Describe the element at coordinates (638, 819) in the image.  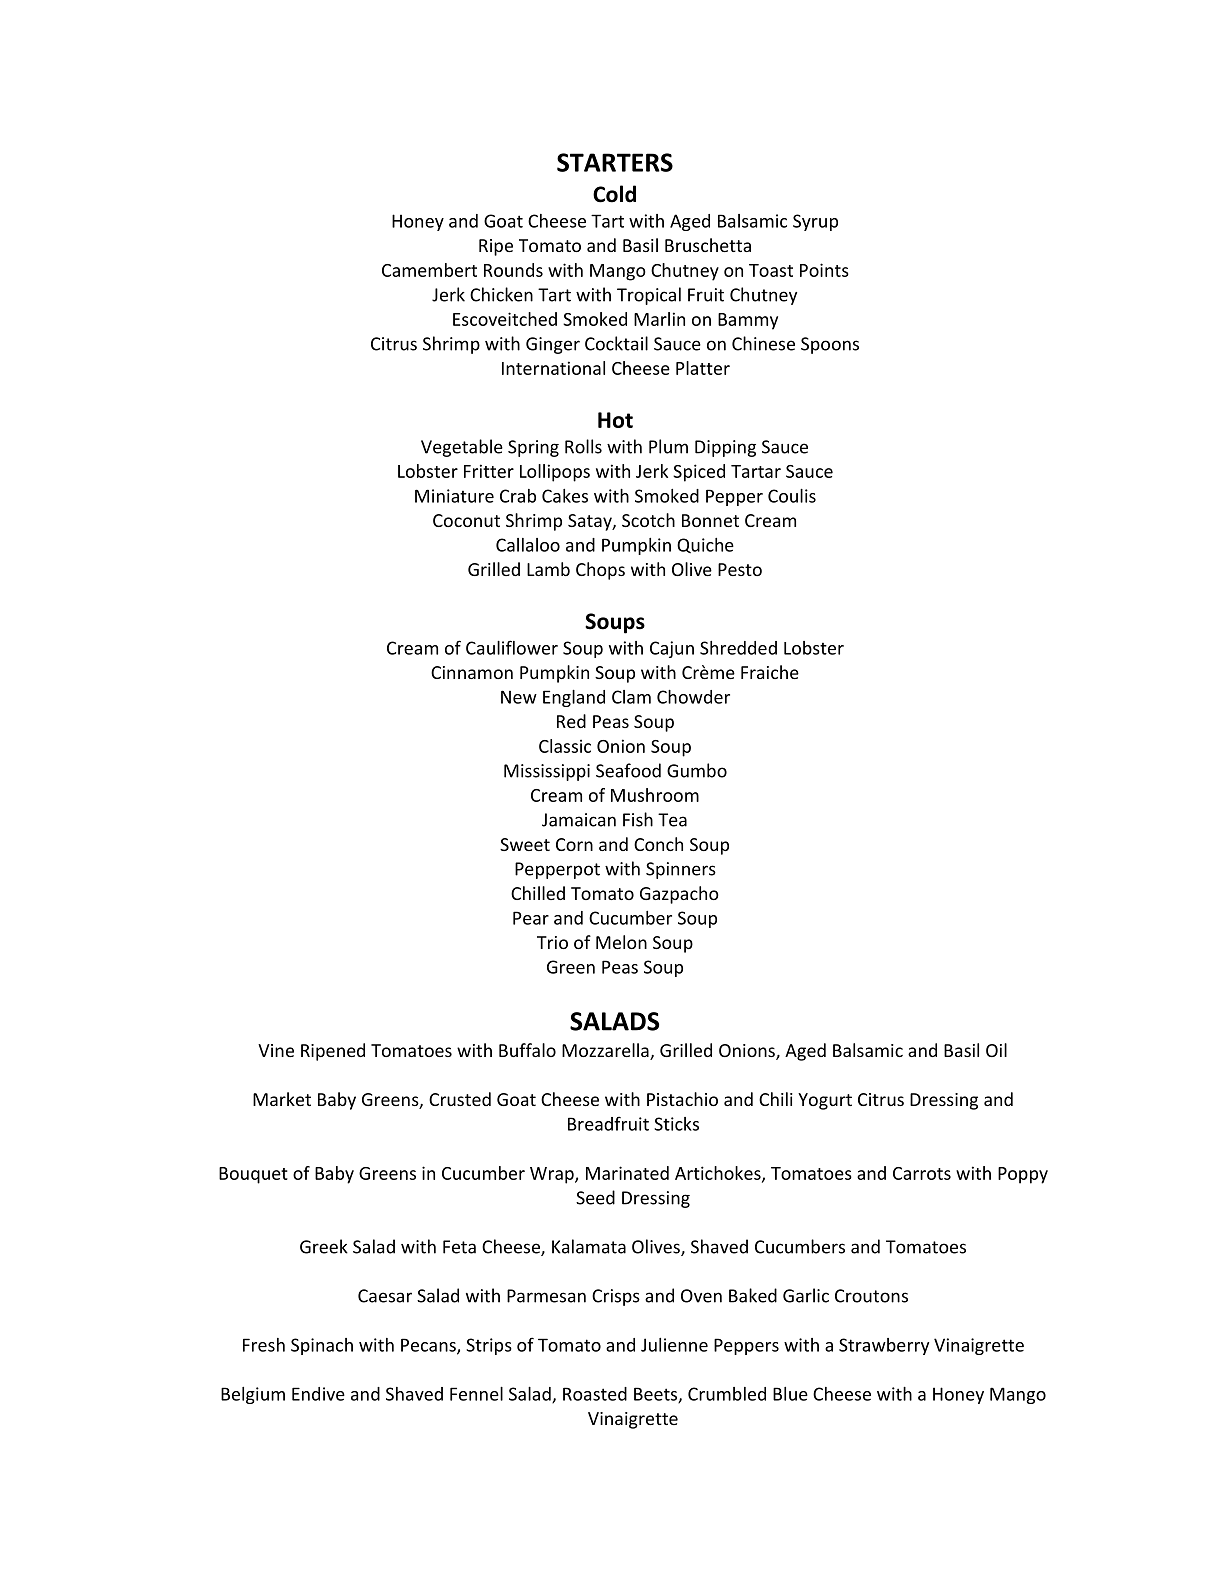
I see `Fish` at that location.
